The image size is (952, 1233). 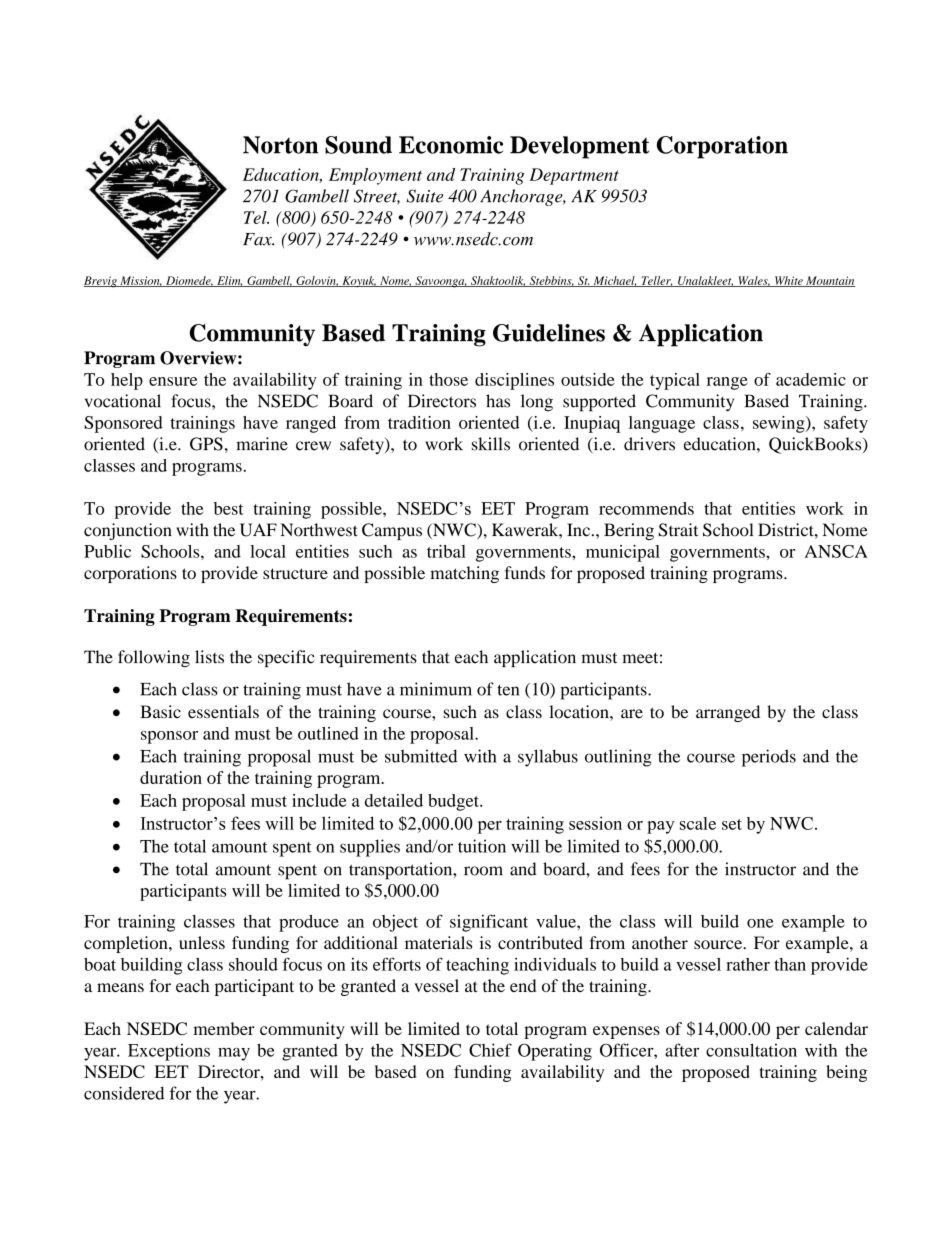 I want to click on tribal, so click(x=446, y=551).
